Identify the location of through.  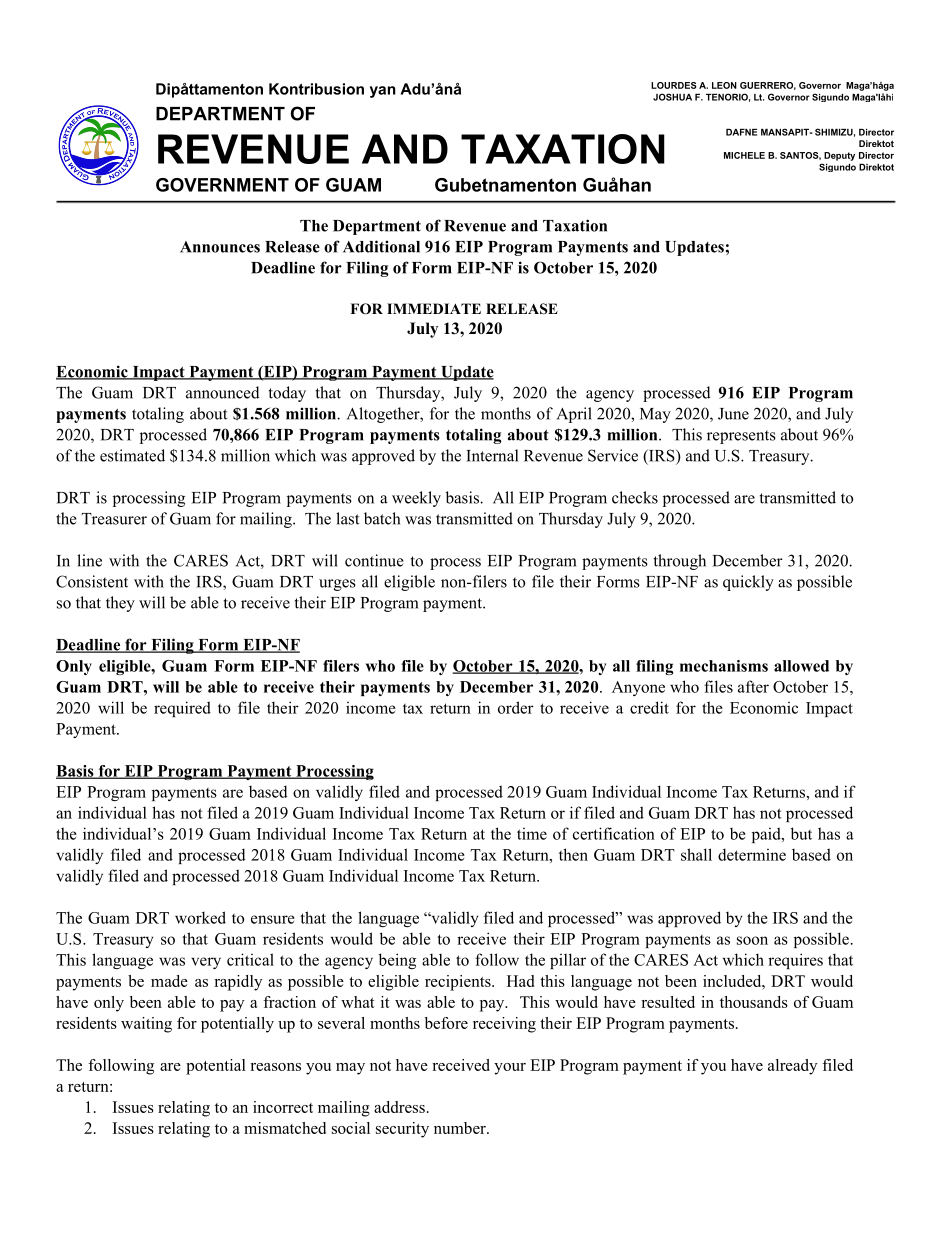
(680, 562).
